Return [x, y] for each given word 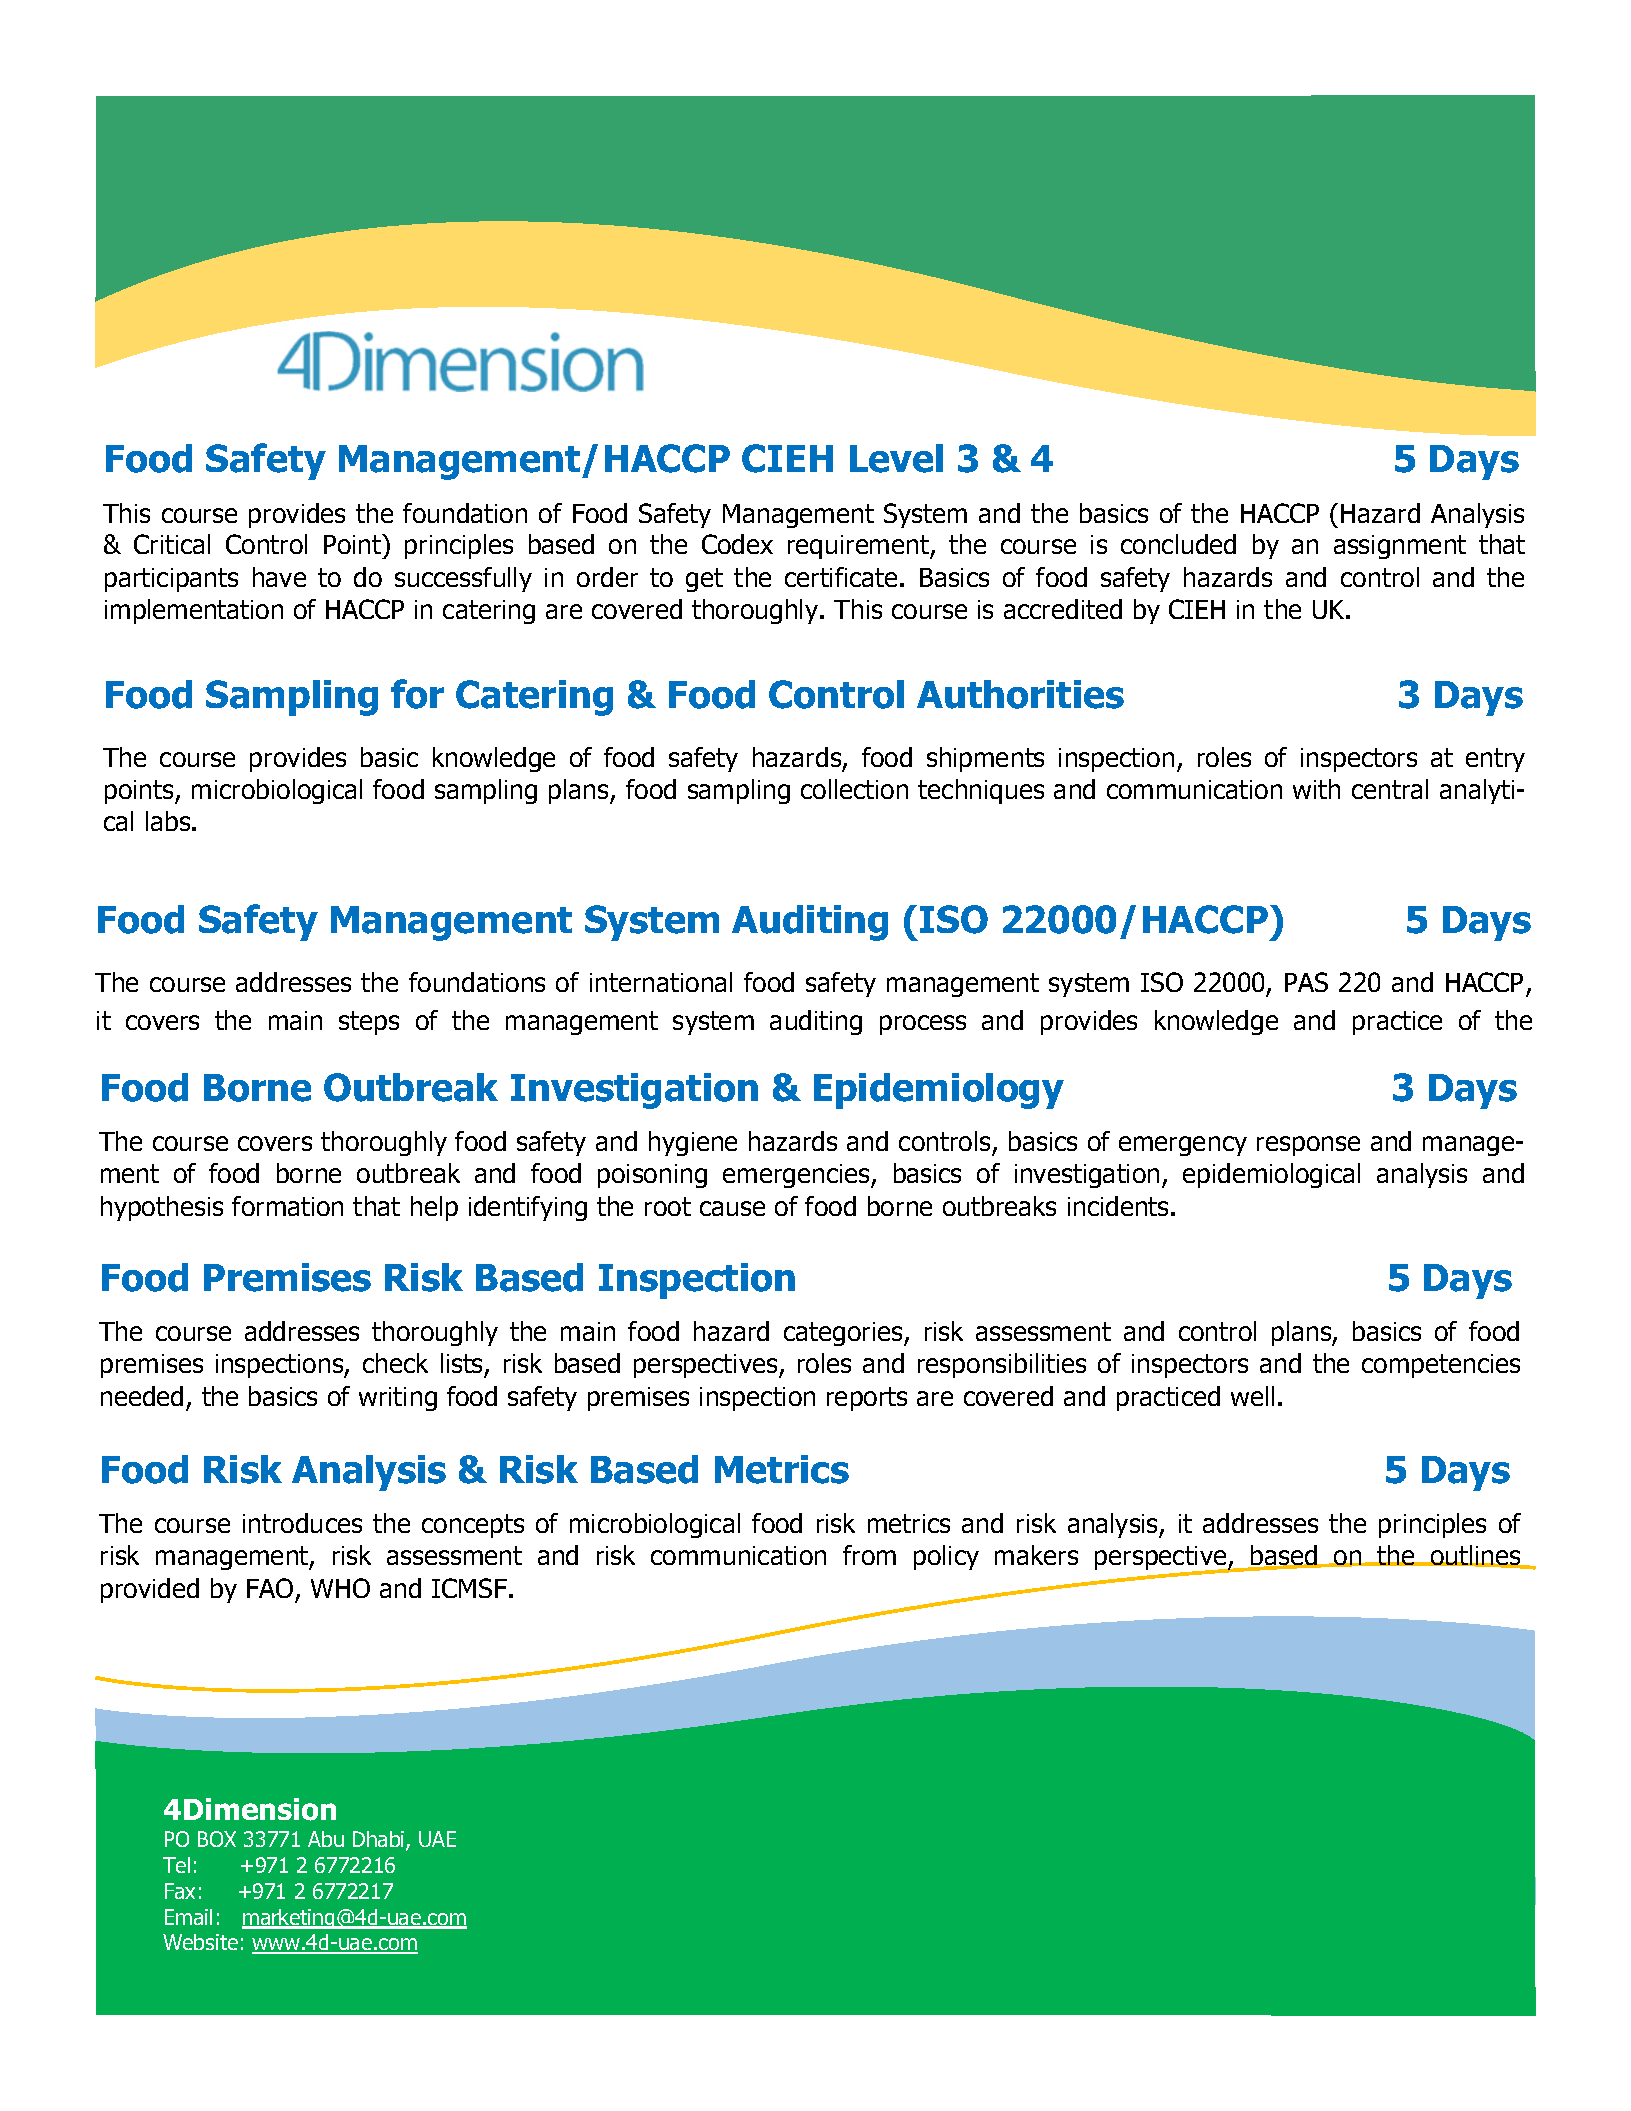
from [869, 1555]
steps [369, 1023]
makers [1036, 1555]
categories [844, 1334]
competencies [1441, 1366]
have [279, 577]
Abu [326, 1839]
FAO [270, 1588]
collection [854, 789]
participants [171, 580]
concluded [1178, 544]
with [1316, 789]
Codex [737, 544]
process [923, 1025]
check [395, 1363]
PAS [1306, 982]
